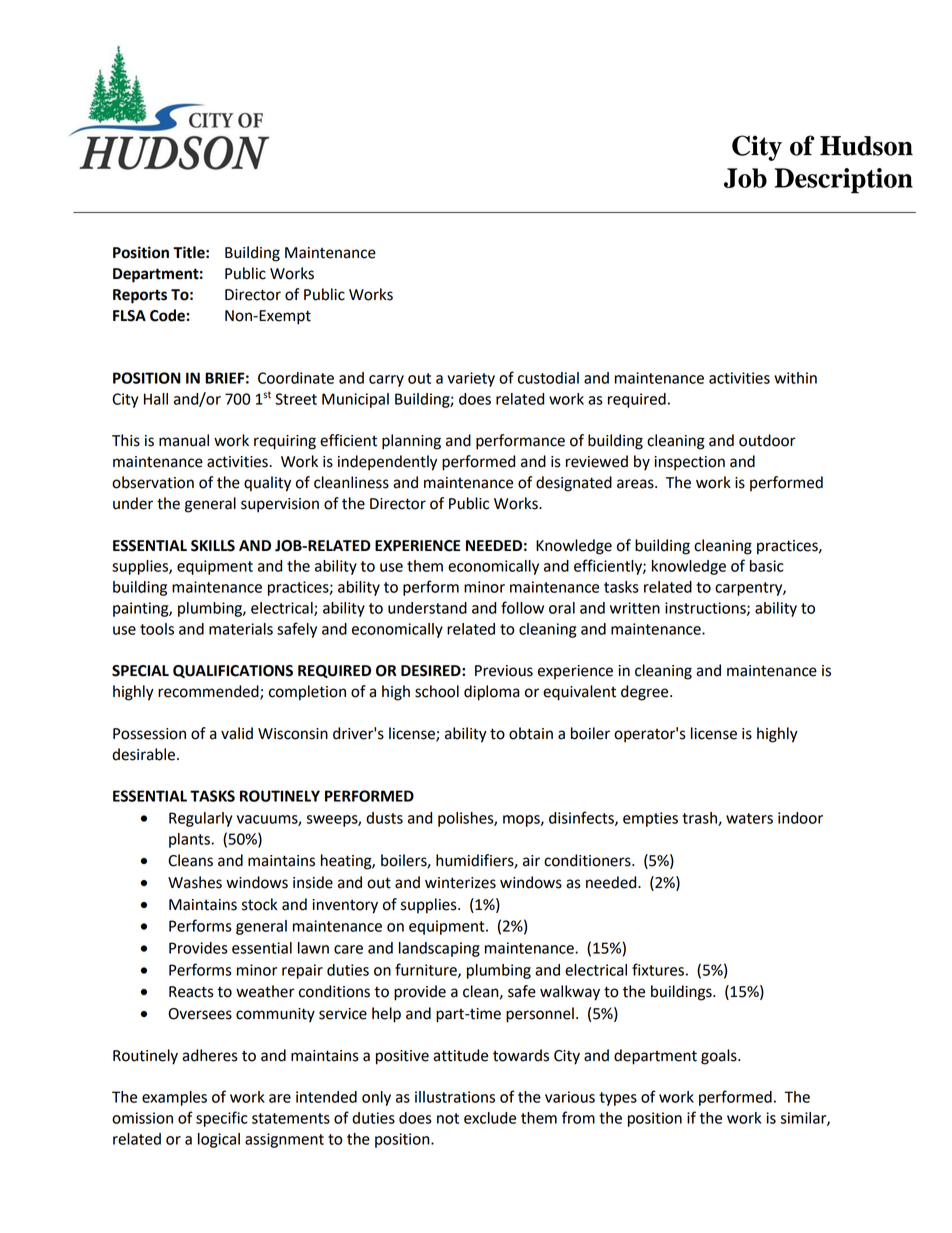  Describe the element at coordinates (767, 566) in the image. I see `basic` at that location.
